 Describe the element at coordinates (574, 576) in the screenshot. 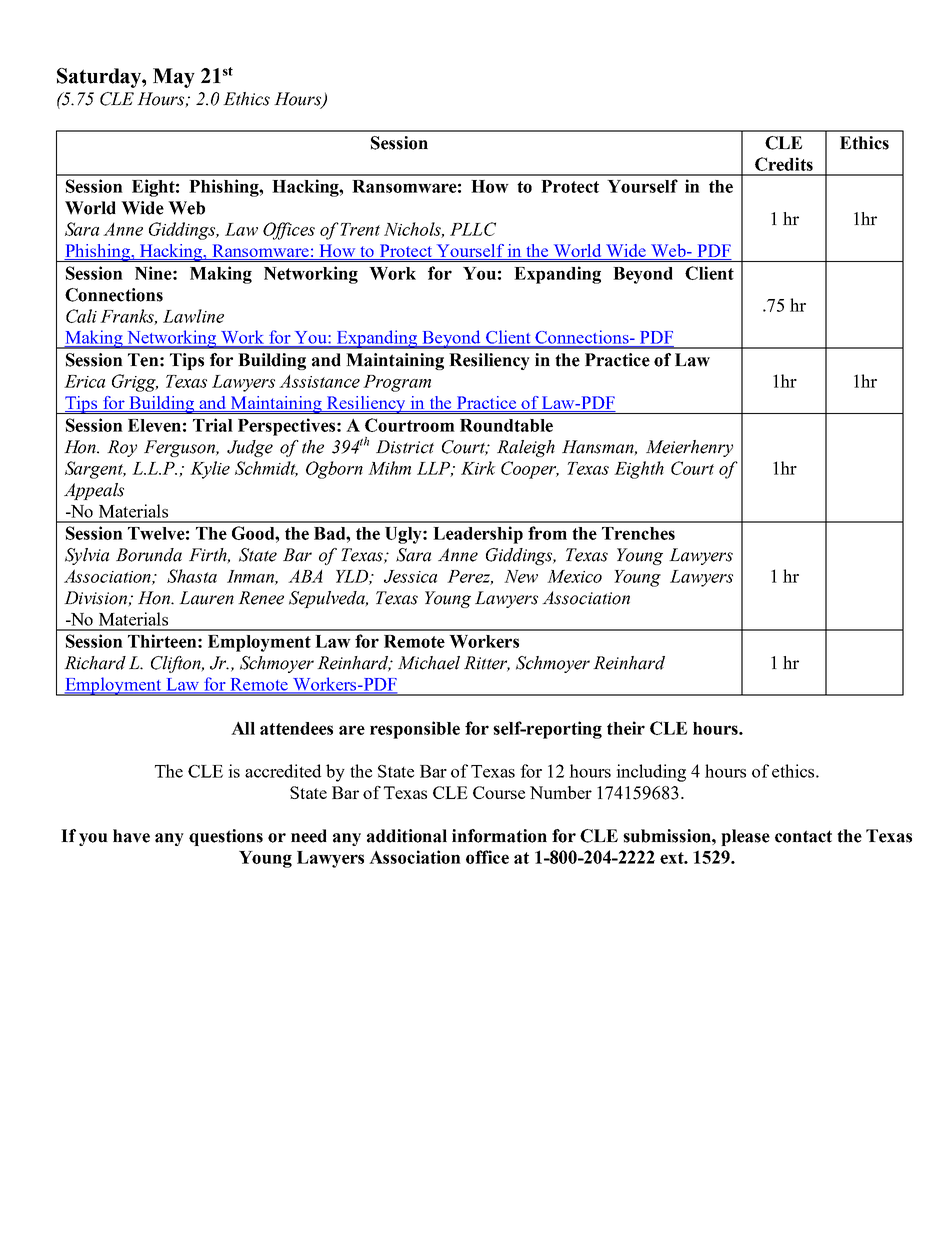

I see `Mexico` at that location.
